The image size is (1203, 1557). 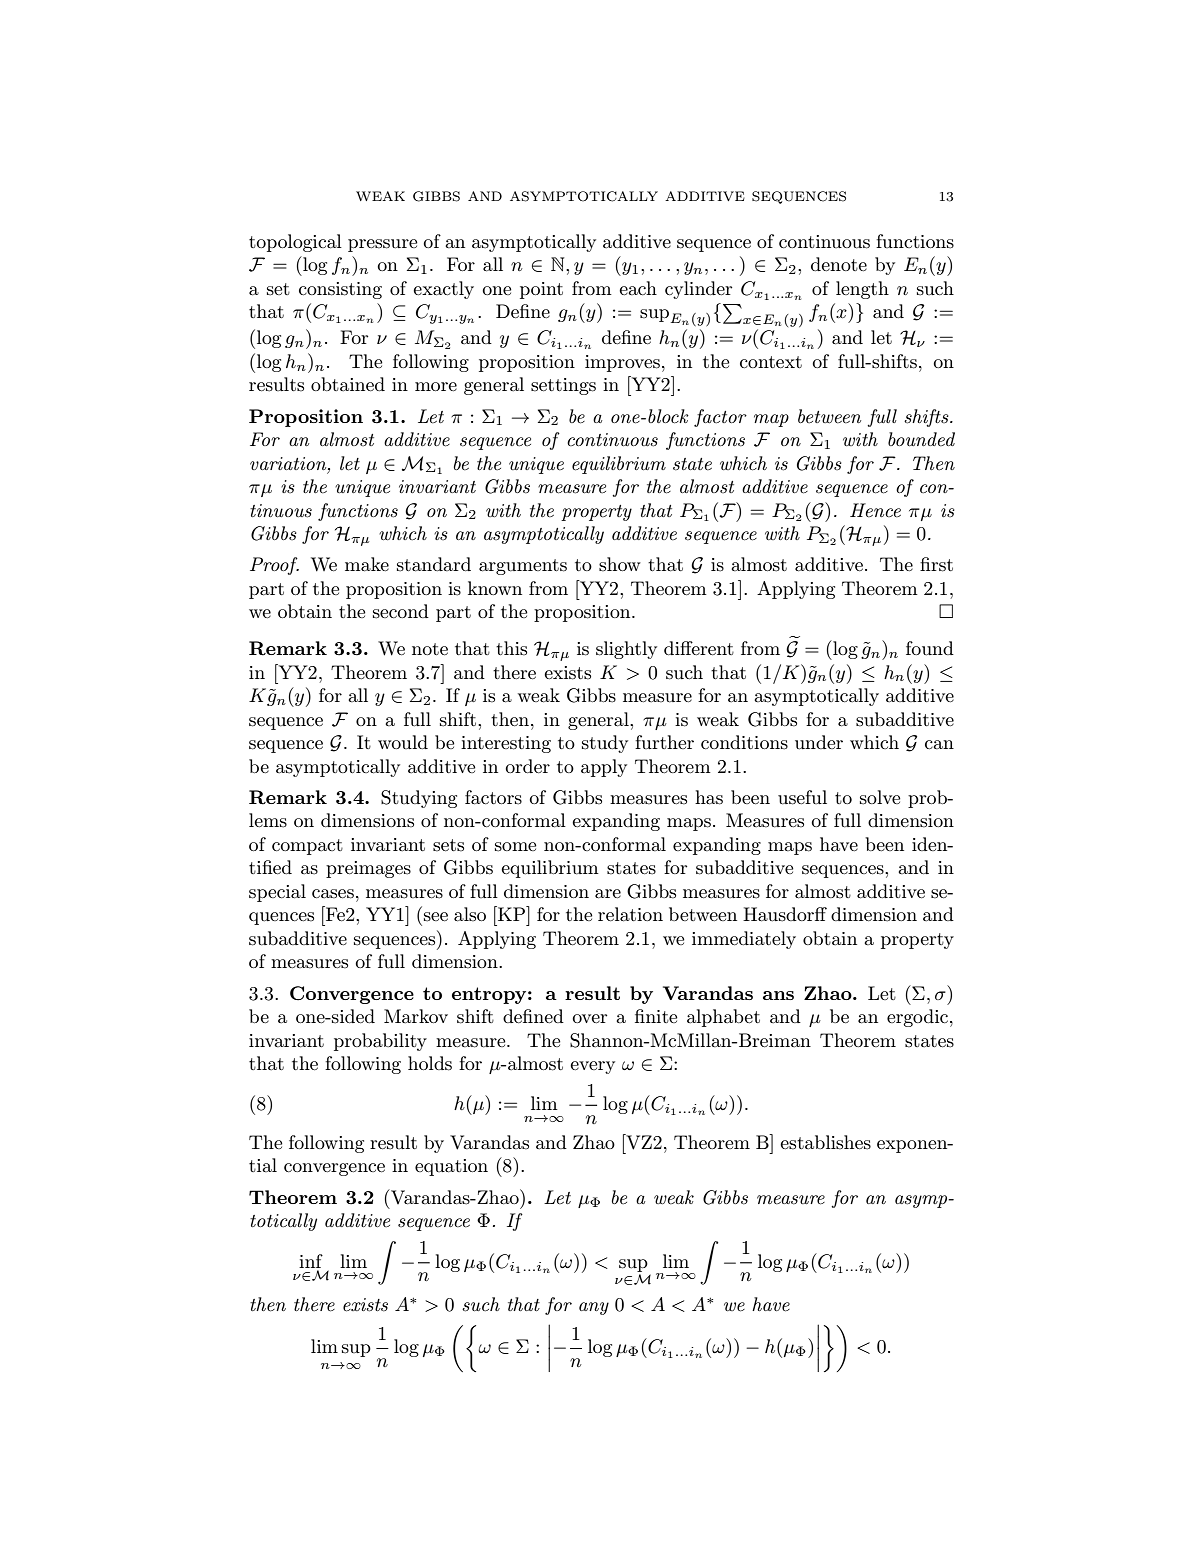 What do you see at coordinates (403, 742) in the screenshot?
I see `would` at bounding box center [403, 742].
